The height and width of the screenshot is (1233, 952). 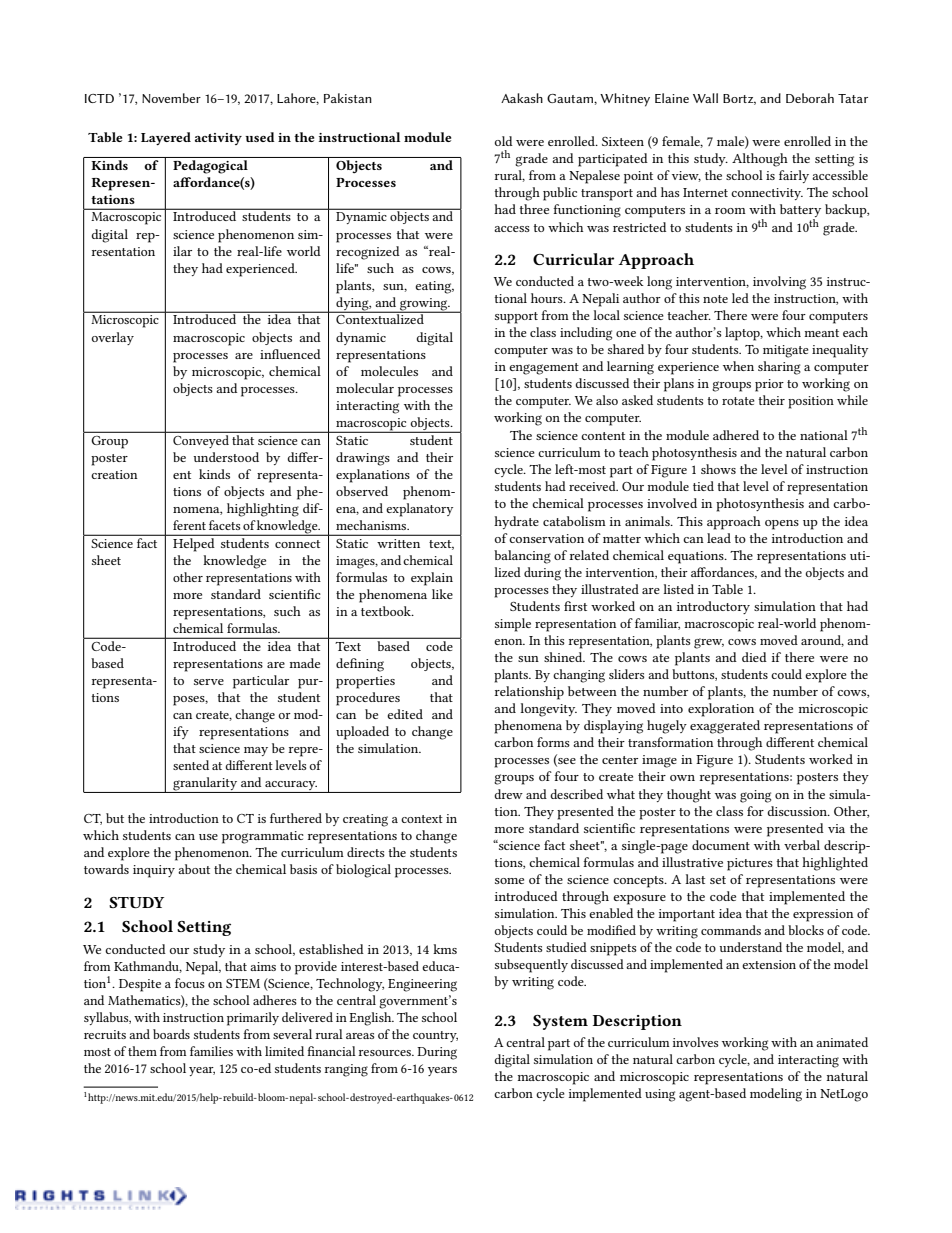 I want to click on opens, so click(x=782, y=525).
